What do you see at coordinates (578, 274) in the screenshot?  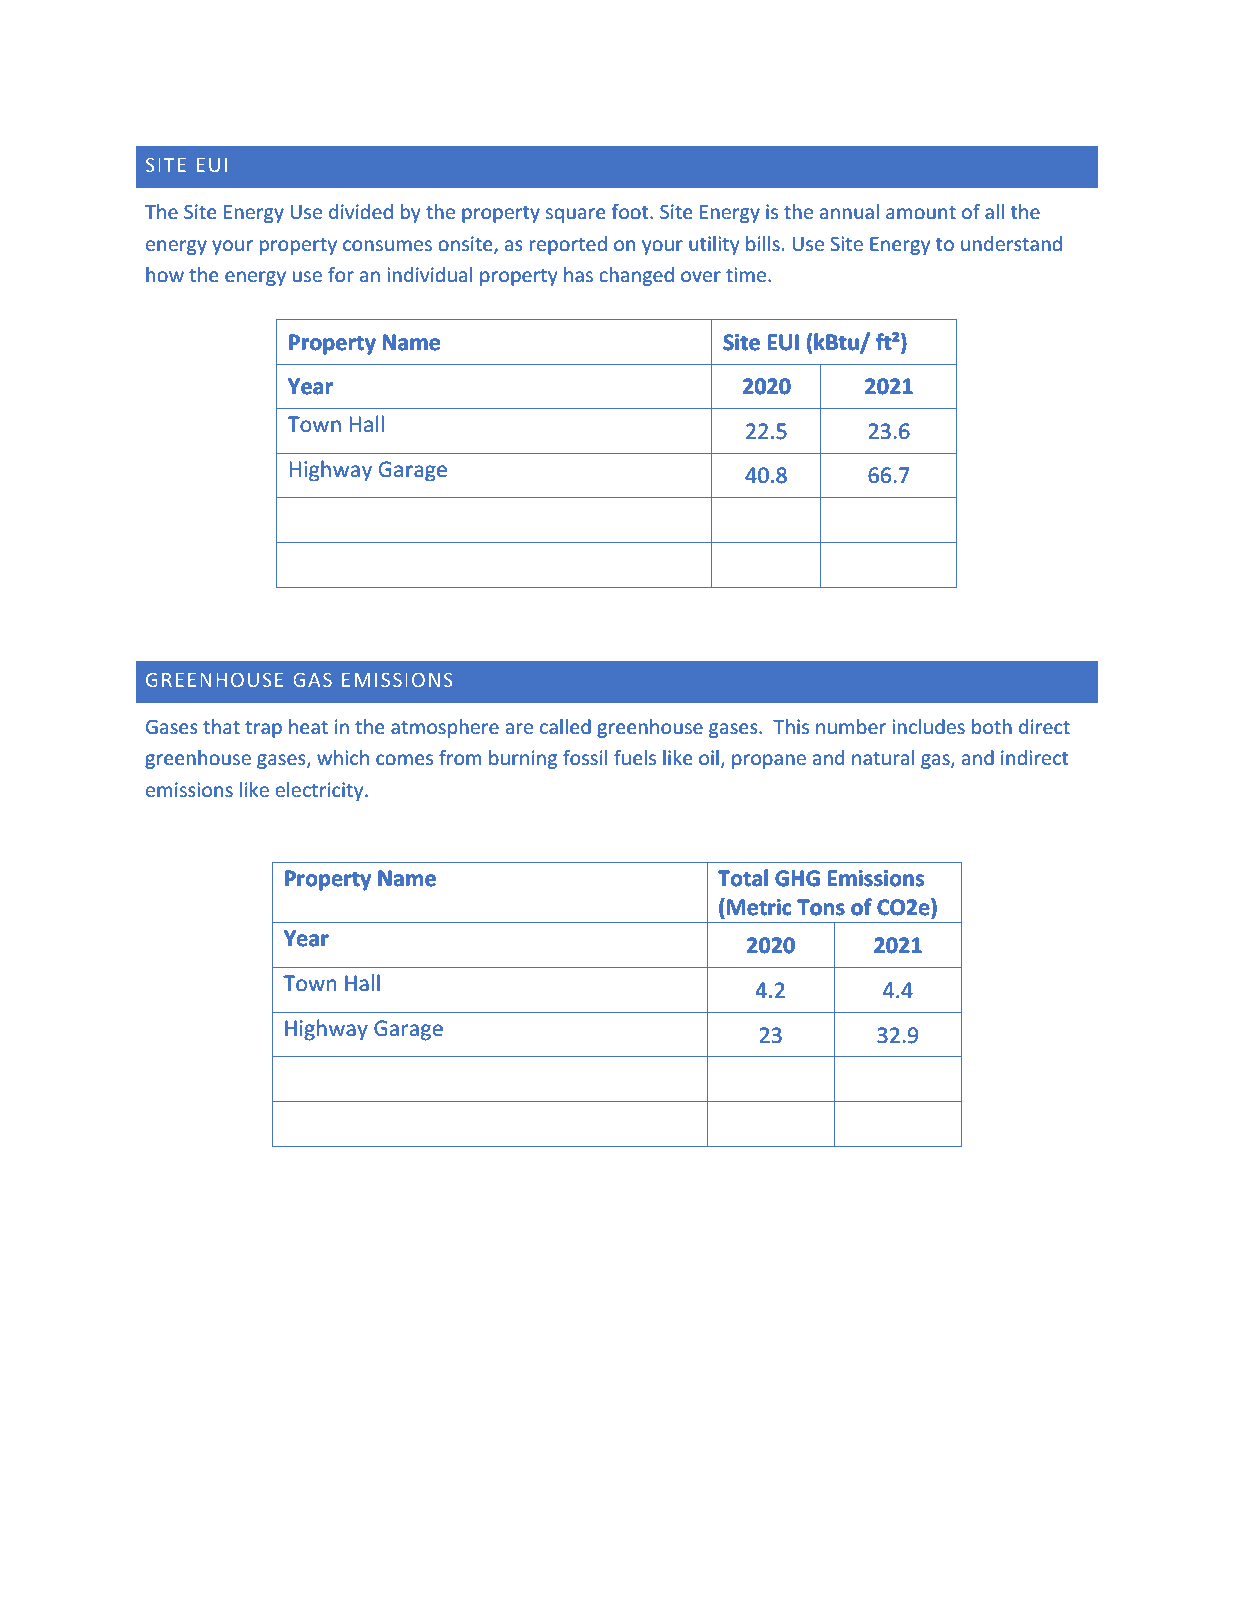 I see `has` at bounding box center [578, 274].
